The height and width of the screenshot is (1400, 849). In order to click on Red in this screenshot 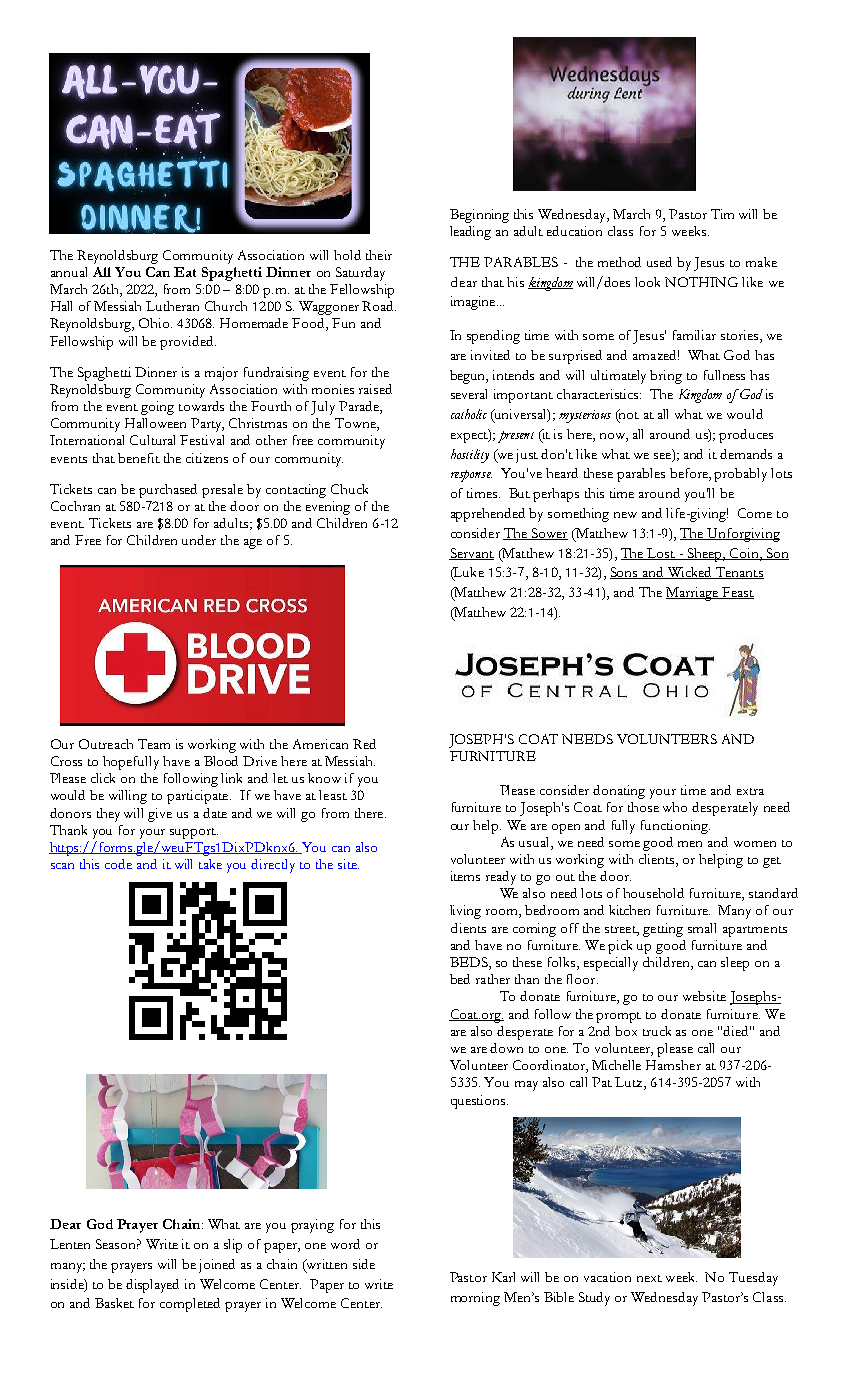, I will do `click(364, 744)`.
